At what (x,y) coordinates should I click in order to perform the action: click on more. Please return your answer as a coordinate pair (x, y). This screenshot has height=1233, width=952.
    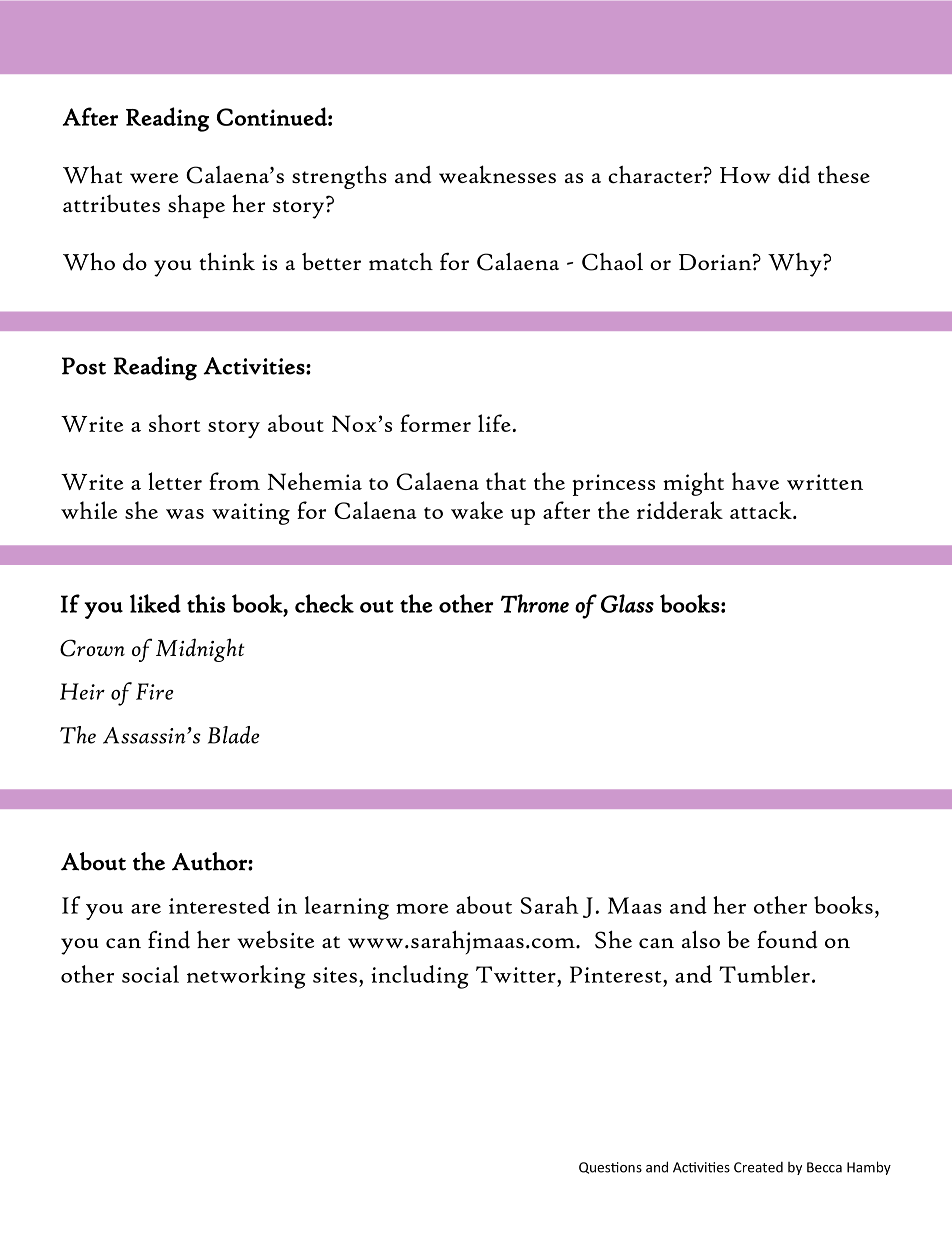
    Looking at the image, I should click on (422, 909).
